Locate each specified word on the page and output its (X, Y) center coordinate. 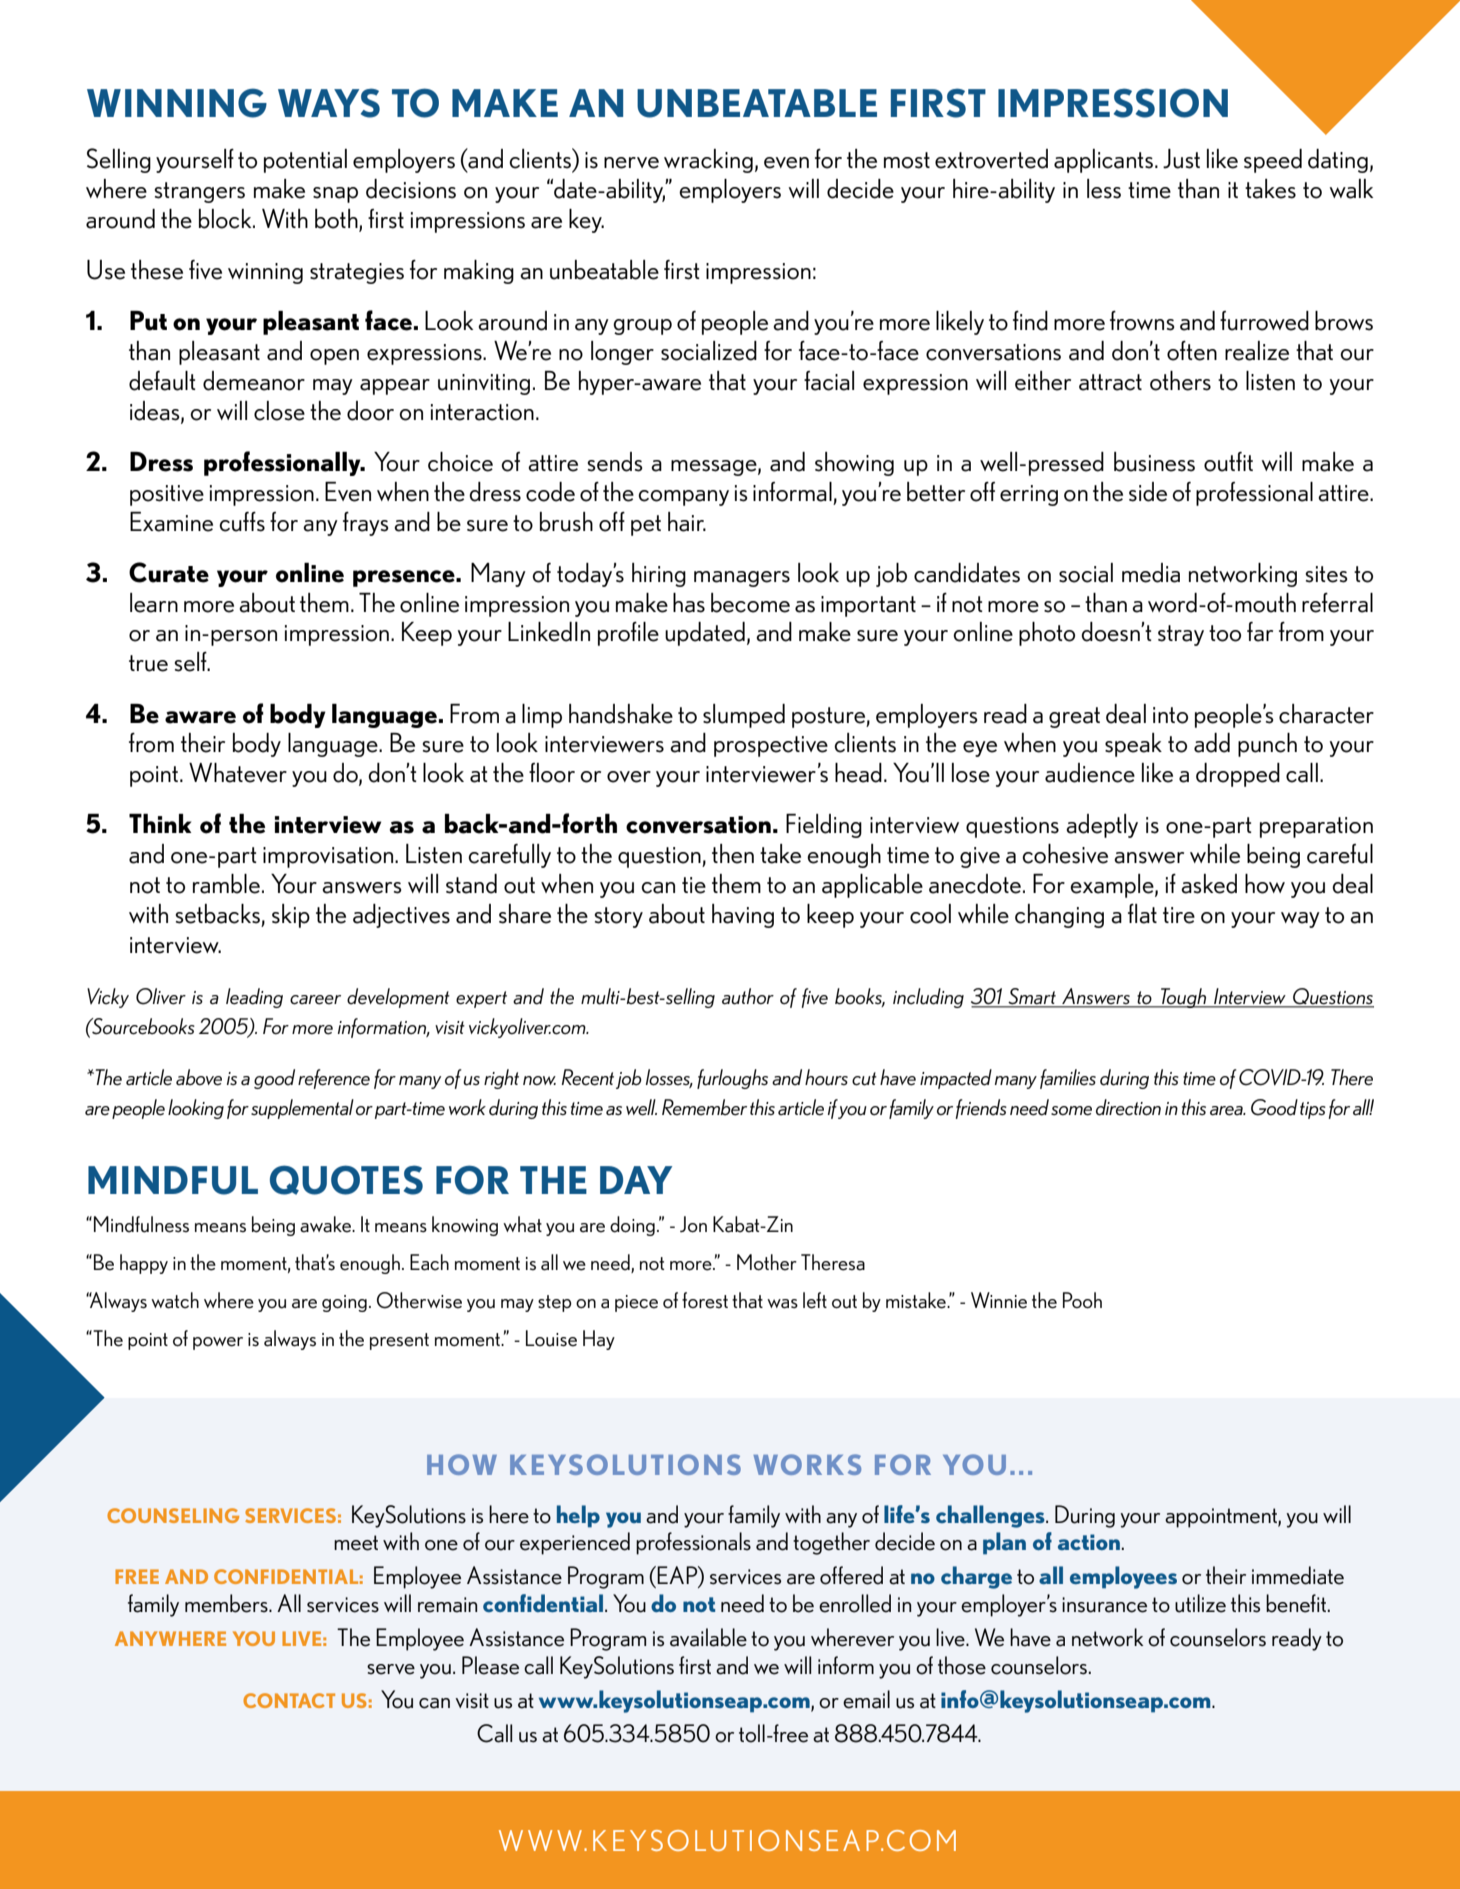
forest (705, 1300)
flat (1142, 914)
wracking (708, 161)
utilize (1200, 1603)
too (1225, 633)
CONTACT (289, 1700)
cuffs (242, 522)
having (743, 916)
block (226, 219)
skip (291, 916)
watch (175, 1300)
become (750, 603)
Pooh (1082, 1300)
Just (1181, 159)
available (708, 1637)
